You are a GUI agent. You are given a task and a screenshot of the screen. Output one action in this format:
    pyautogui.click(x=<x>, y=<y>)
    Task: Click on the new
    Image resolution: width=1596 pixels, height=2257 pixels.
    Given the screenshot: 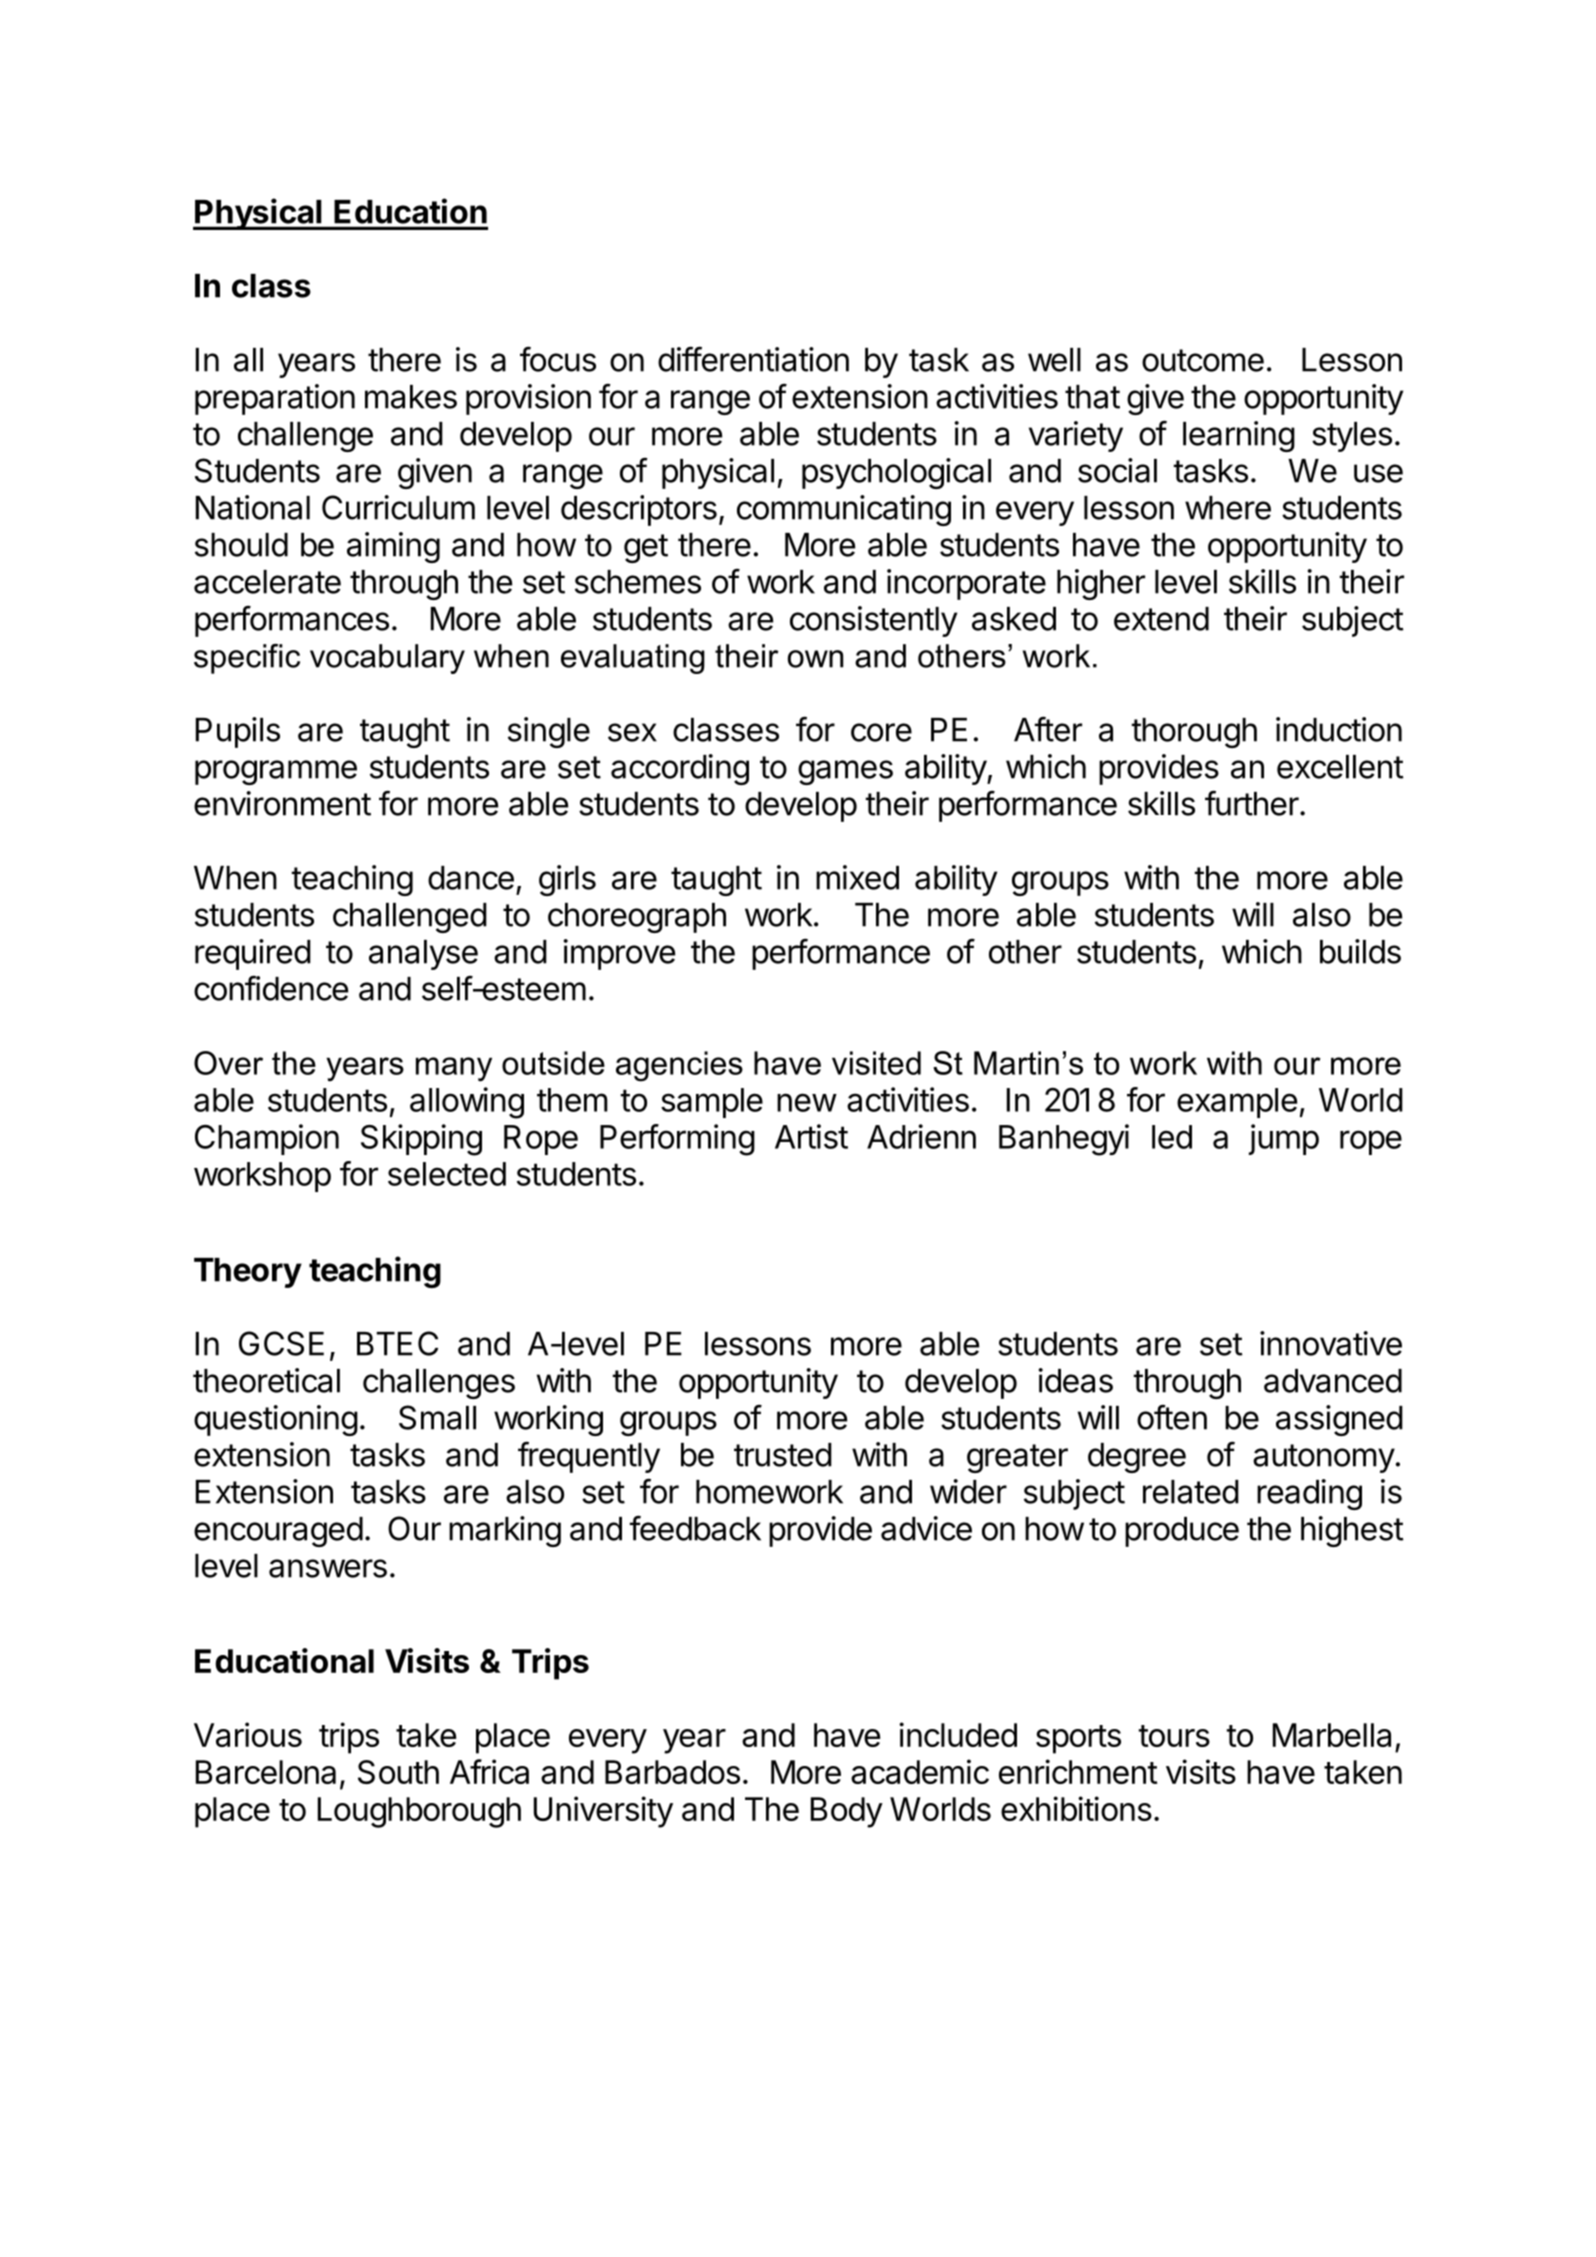 What is the action you would take?
    pyautogui.click(x=807, y=1102)
